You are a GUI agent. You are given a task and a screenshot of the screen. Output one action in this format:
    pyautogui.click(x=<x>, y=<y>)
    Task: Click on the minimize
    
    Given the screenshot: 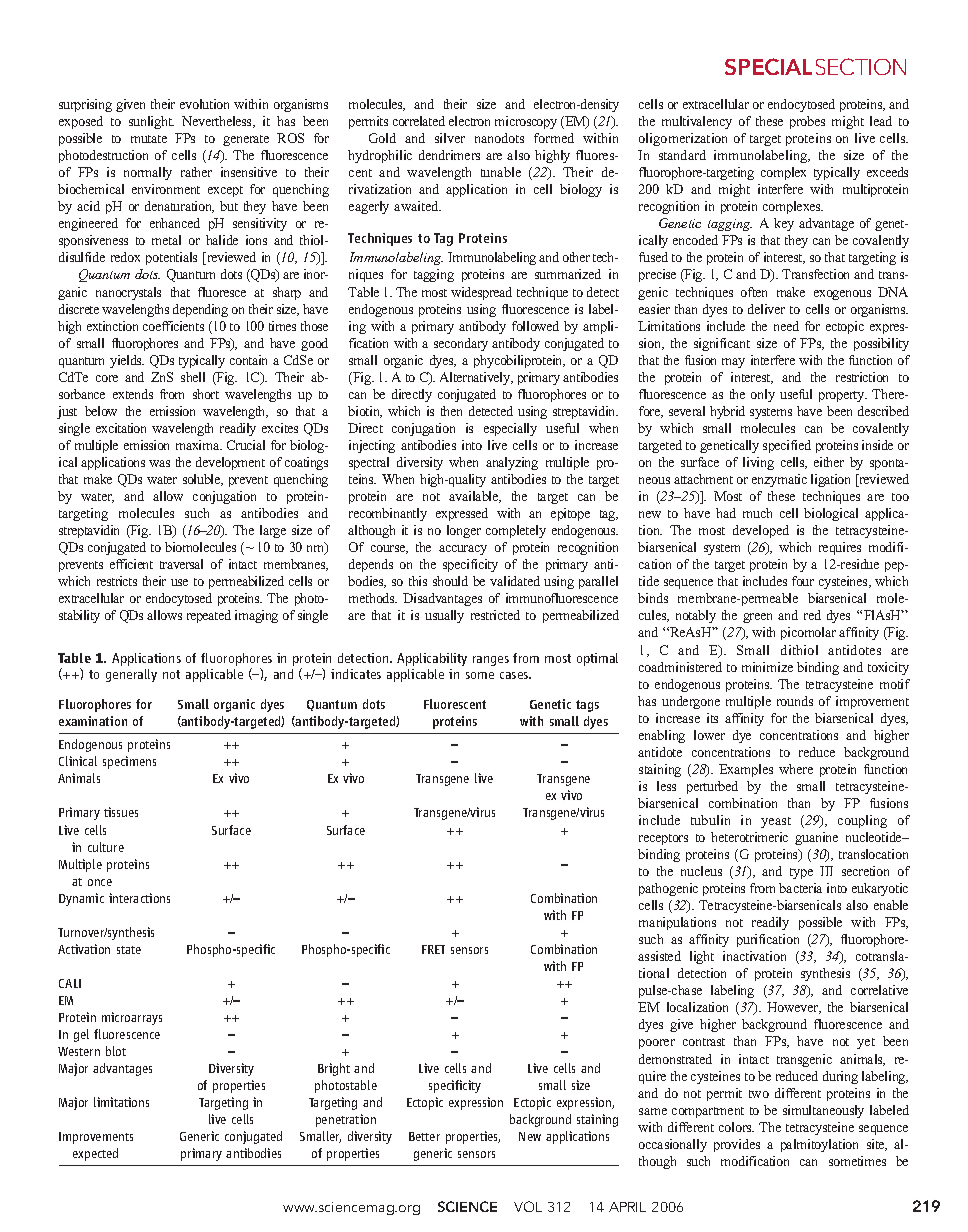 What is the action you would take?
    pyautogui.click(x=767, y=667)
